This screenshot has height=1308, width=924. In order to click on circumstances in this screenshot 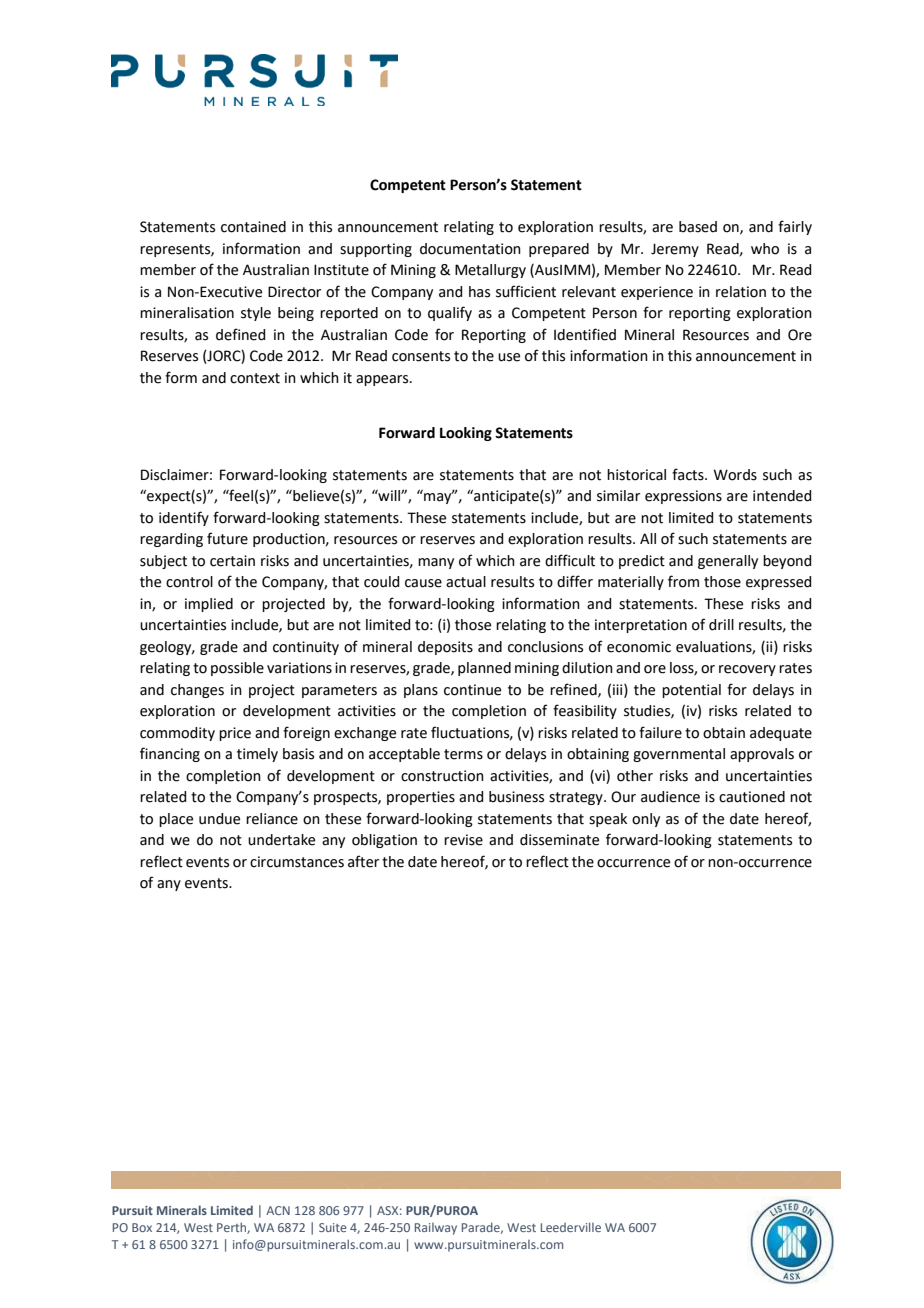, I will do `click(297, 862)`.
